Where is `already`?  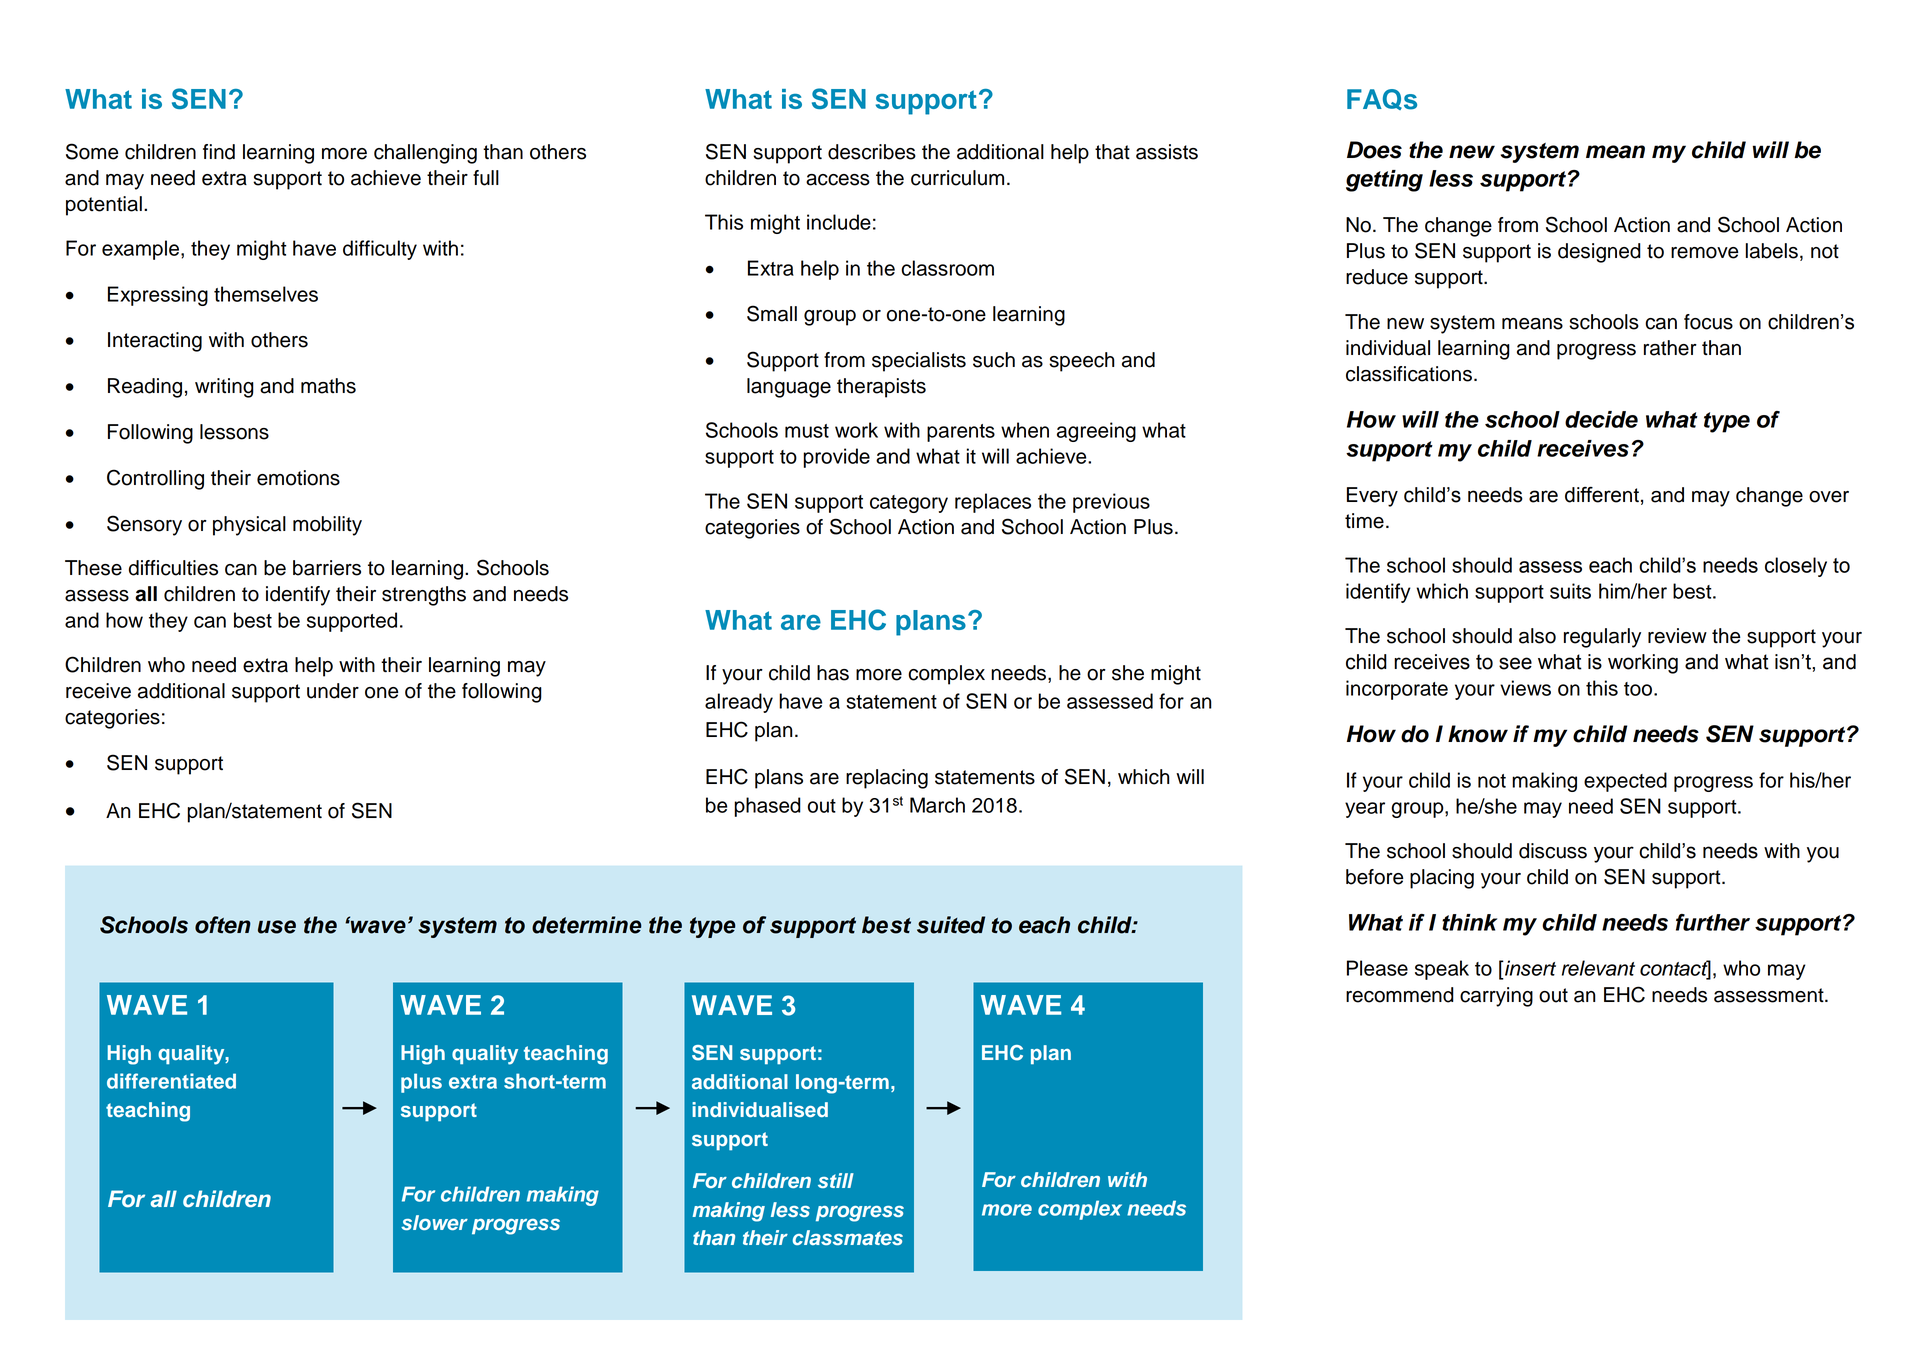
already is located at coordinates (739, 703).
